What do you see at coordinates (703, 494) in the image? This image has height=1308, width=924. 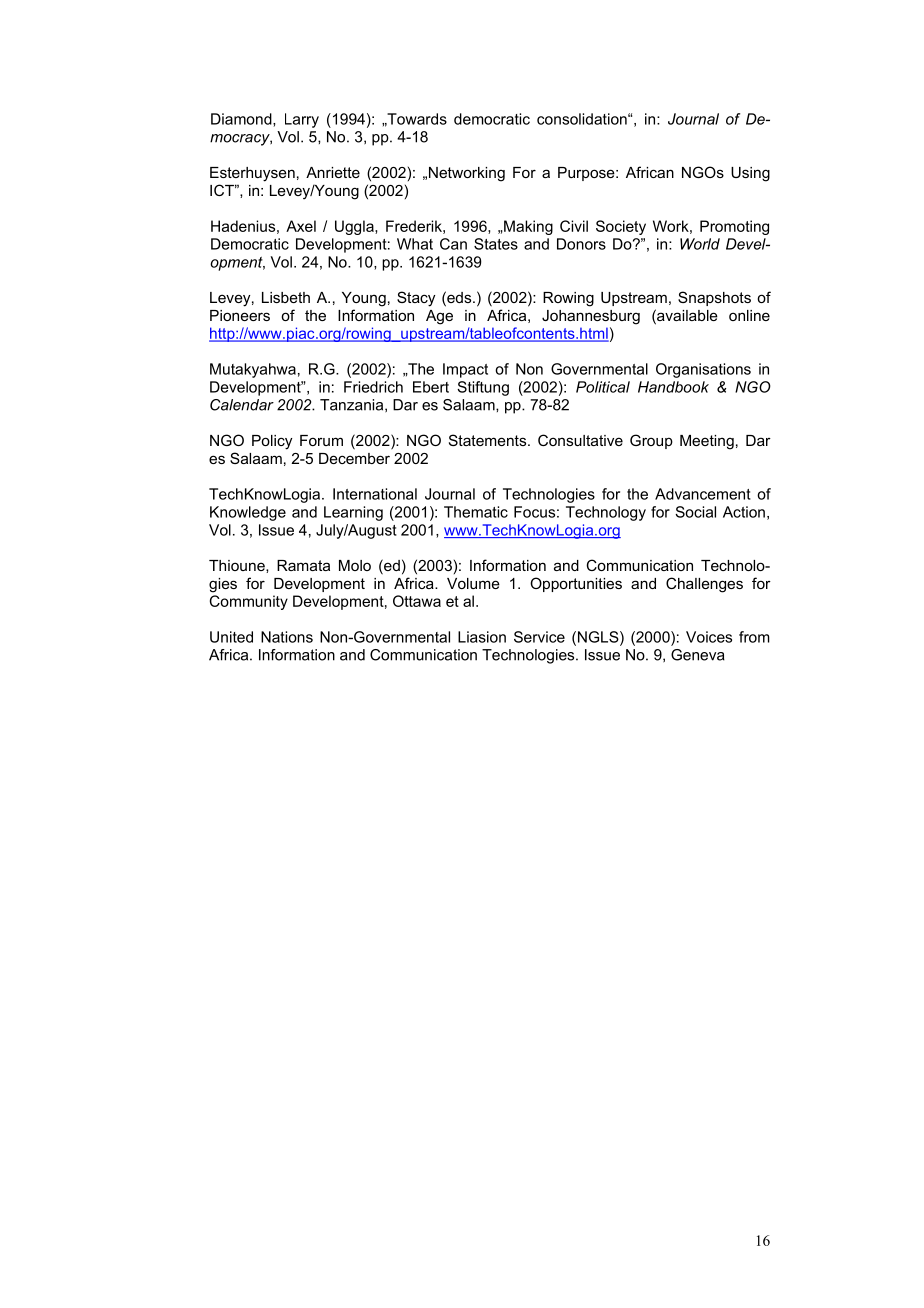 I see `Advancement` at bounding box center [703, 494].
